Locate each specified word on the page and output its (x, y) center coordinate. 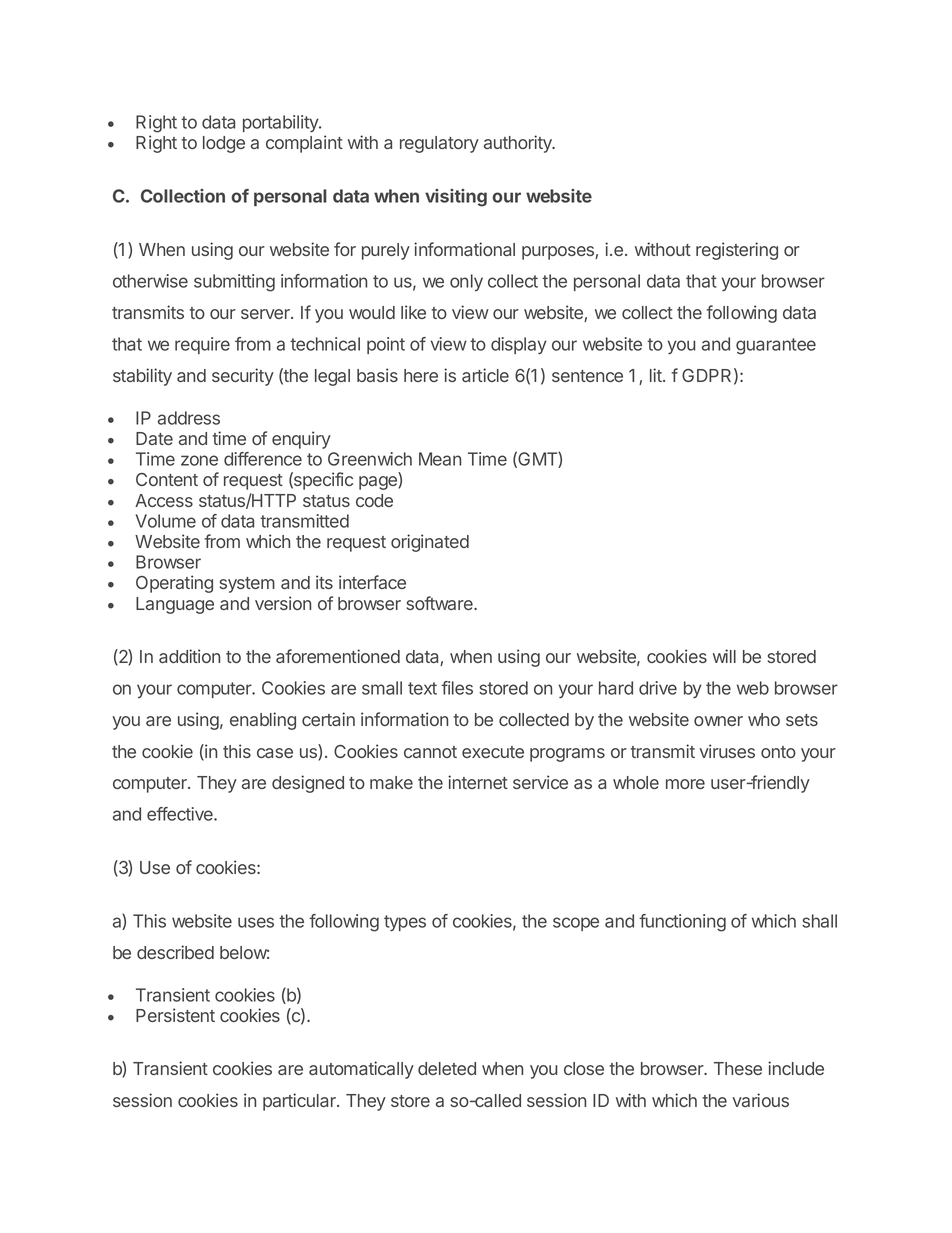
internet (478, 782)
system (247, 585)
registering (737, 251)
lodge (224, 144)
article (485, 375)
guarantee (776, 346)
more (685, 784)
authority (519, 144)
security (243, 377)
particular (300, 1102)
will (724, 656)
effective (181, 814)
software (441, 603)
